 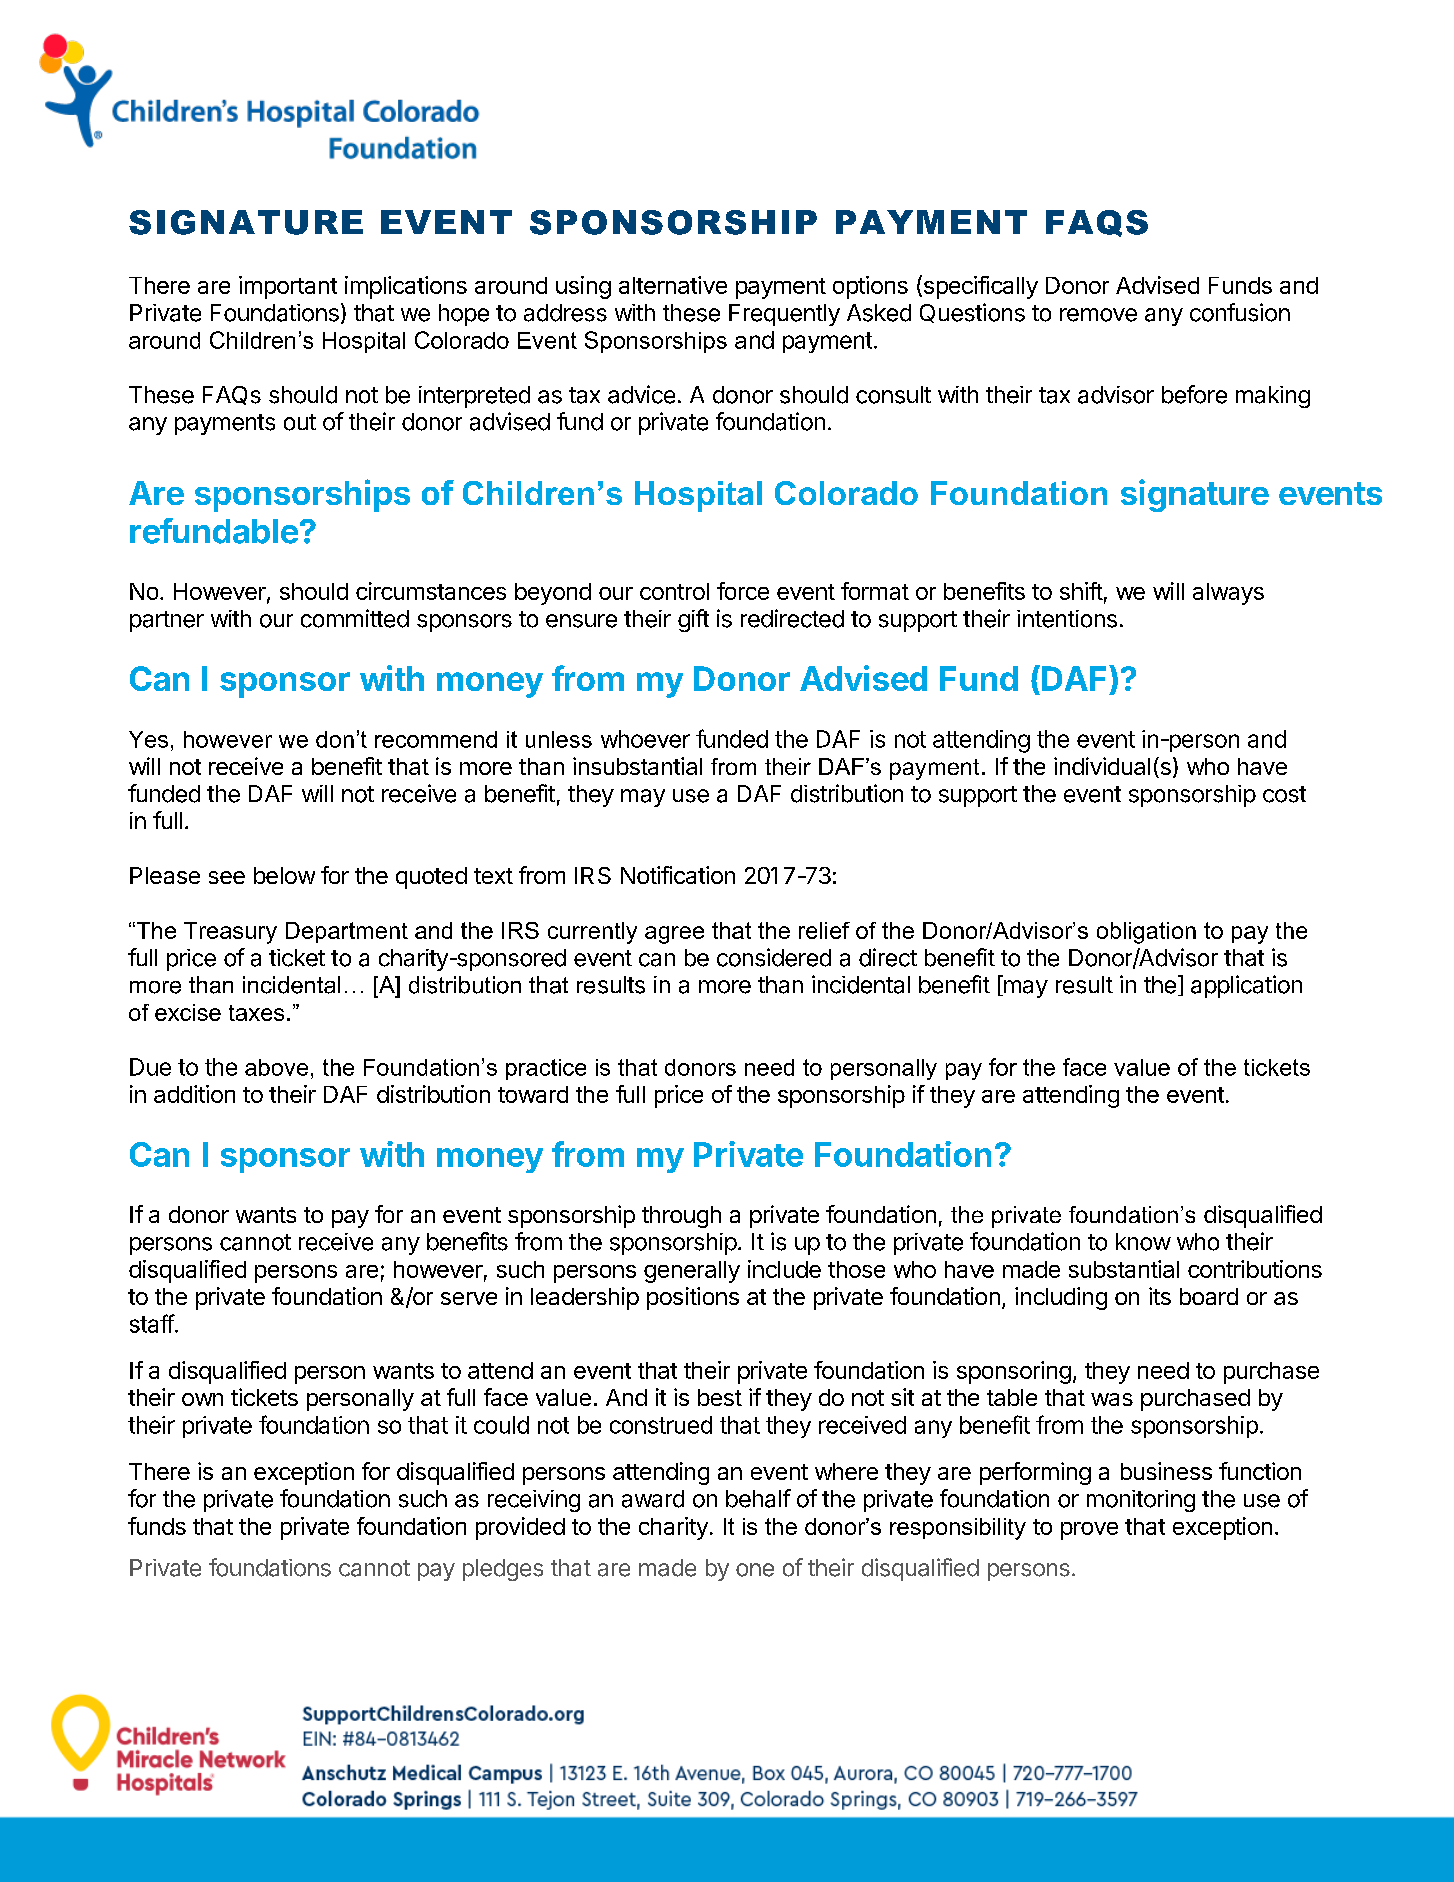 What do you see at coordinates (1098, 315) in the page?
I see `remove` at bounding box center [1098, 315].
